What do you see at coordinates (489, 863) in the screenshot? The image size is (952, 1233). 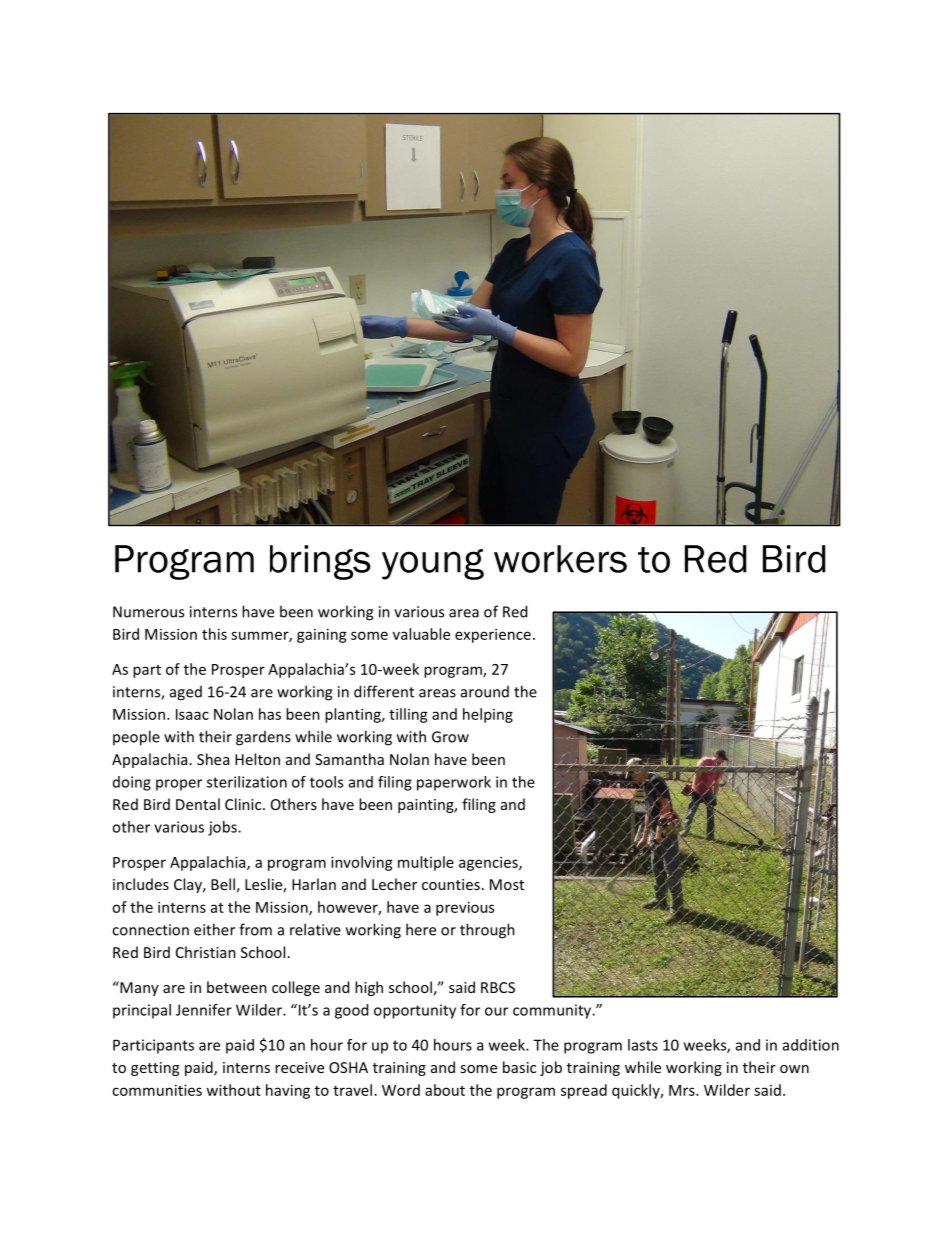 I see `agencies` at bounding box center [489, 863].
